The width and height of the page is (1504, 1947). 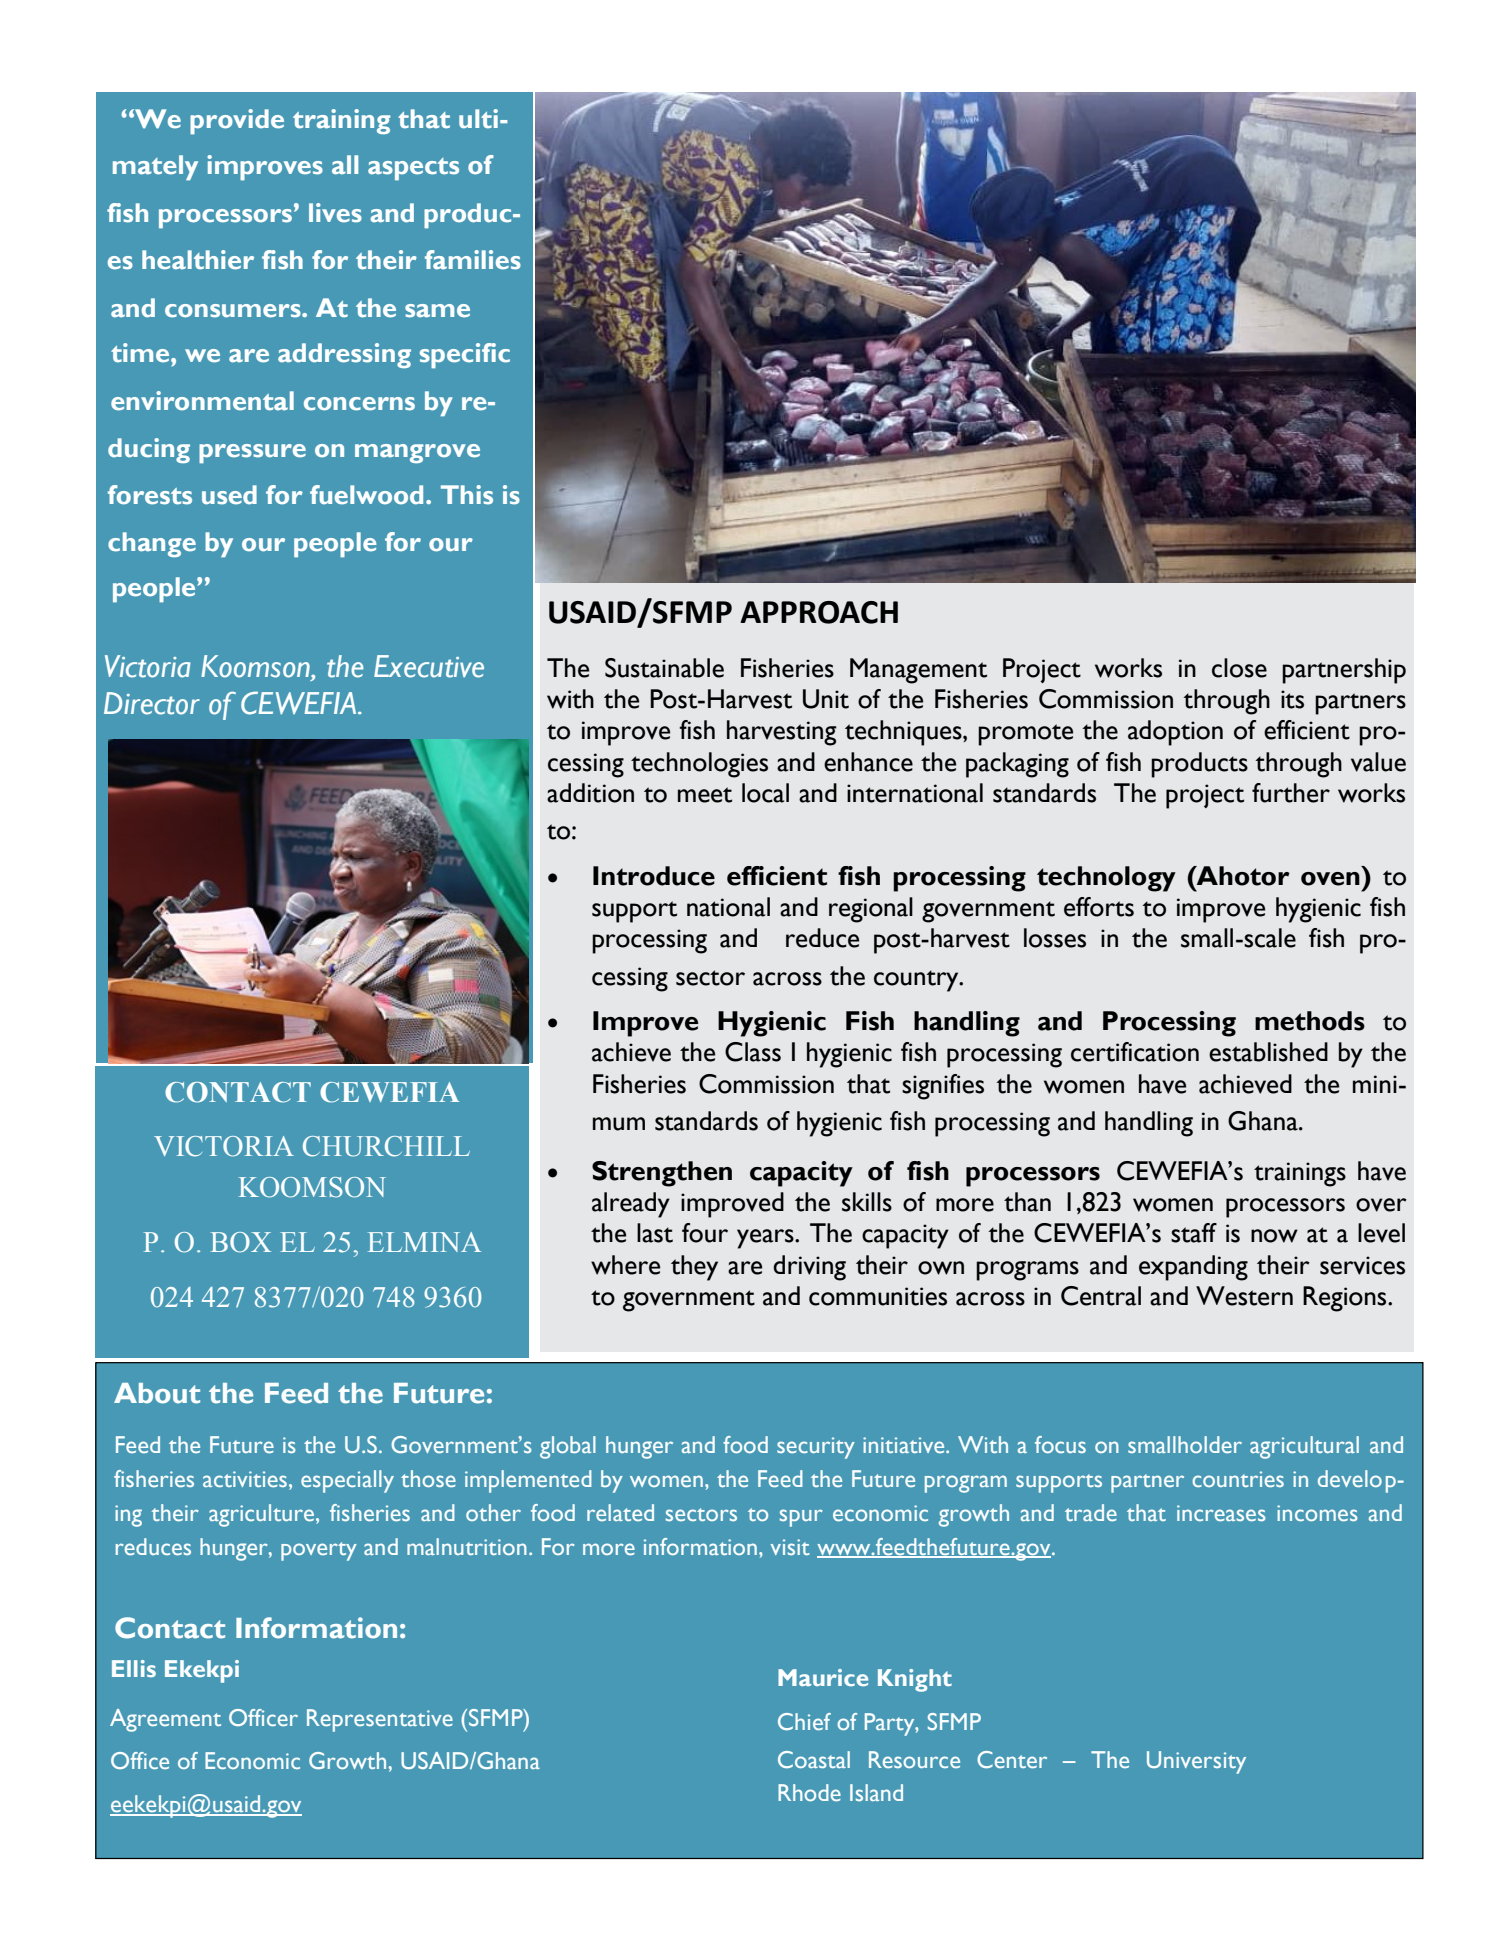 What do you see at coordinates (809, 1268) in the page?
I see `driving` at bounding box center [809, 1268].
